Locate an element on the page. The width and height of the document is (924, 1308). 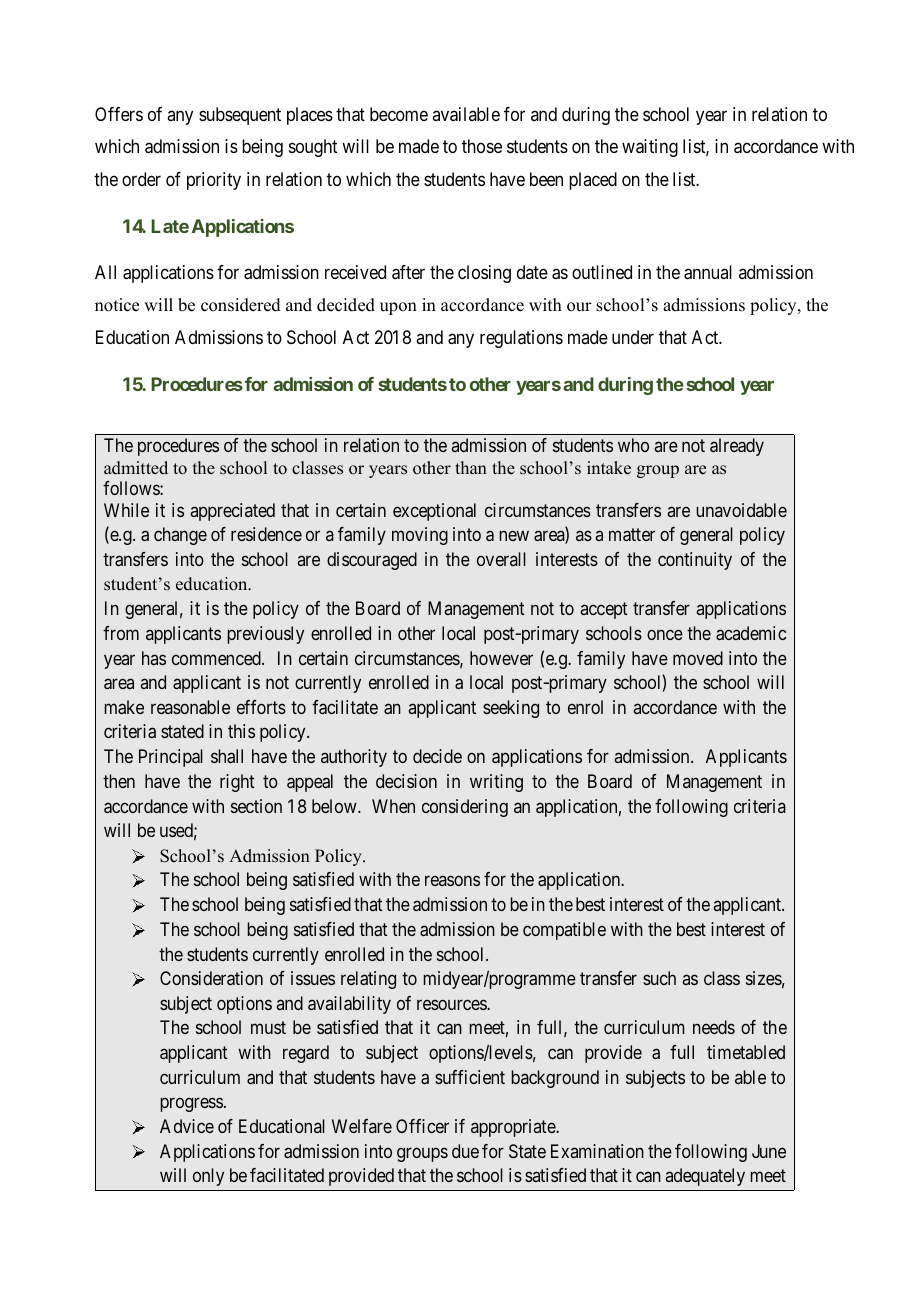
reasons is located at coordinates (452, 881).
